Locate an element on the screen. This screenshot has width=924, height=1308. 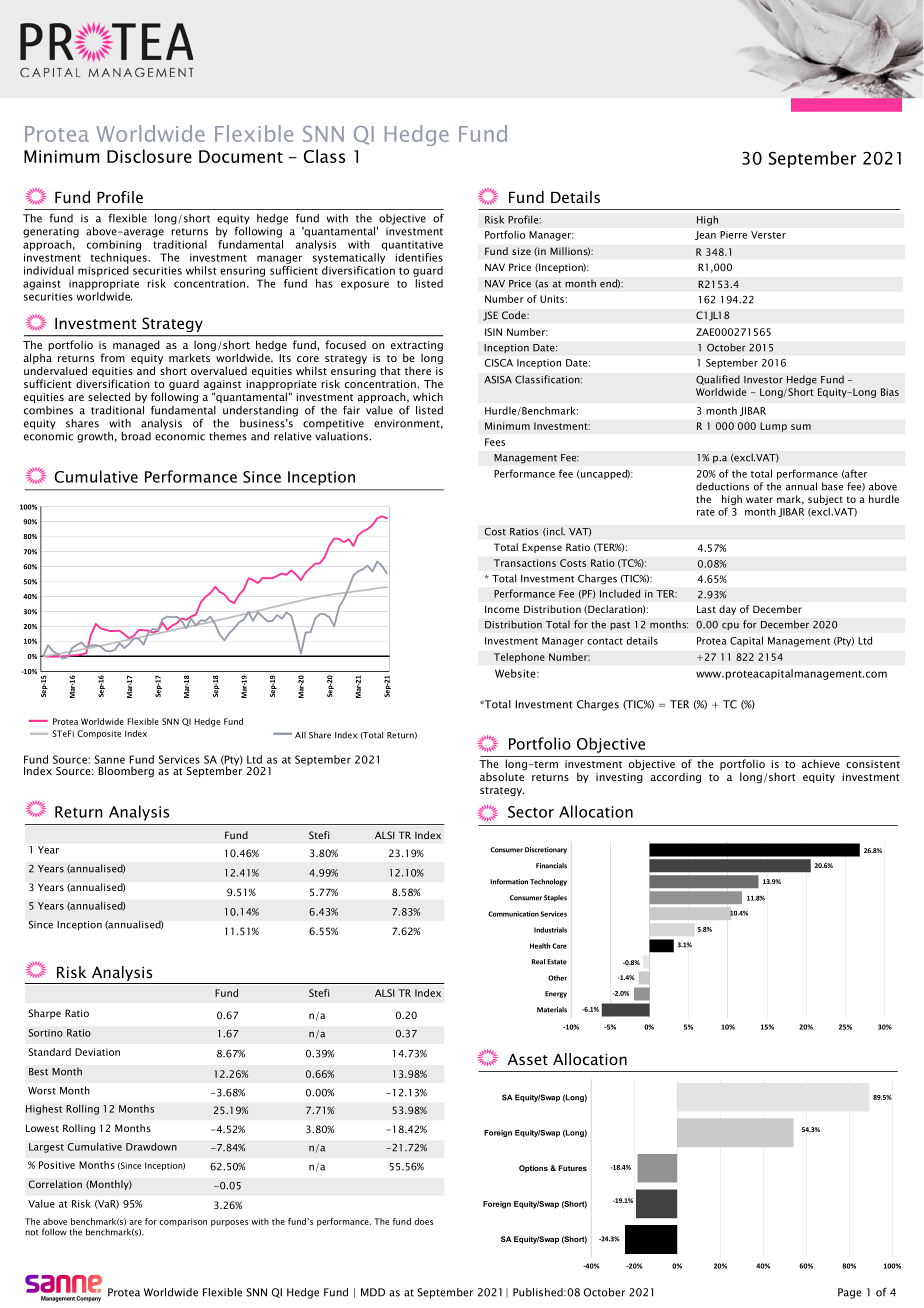
does is located at coordinates (423, 1221).
